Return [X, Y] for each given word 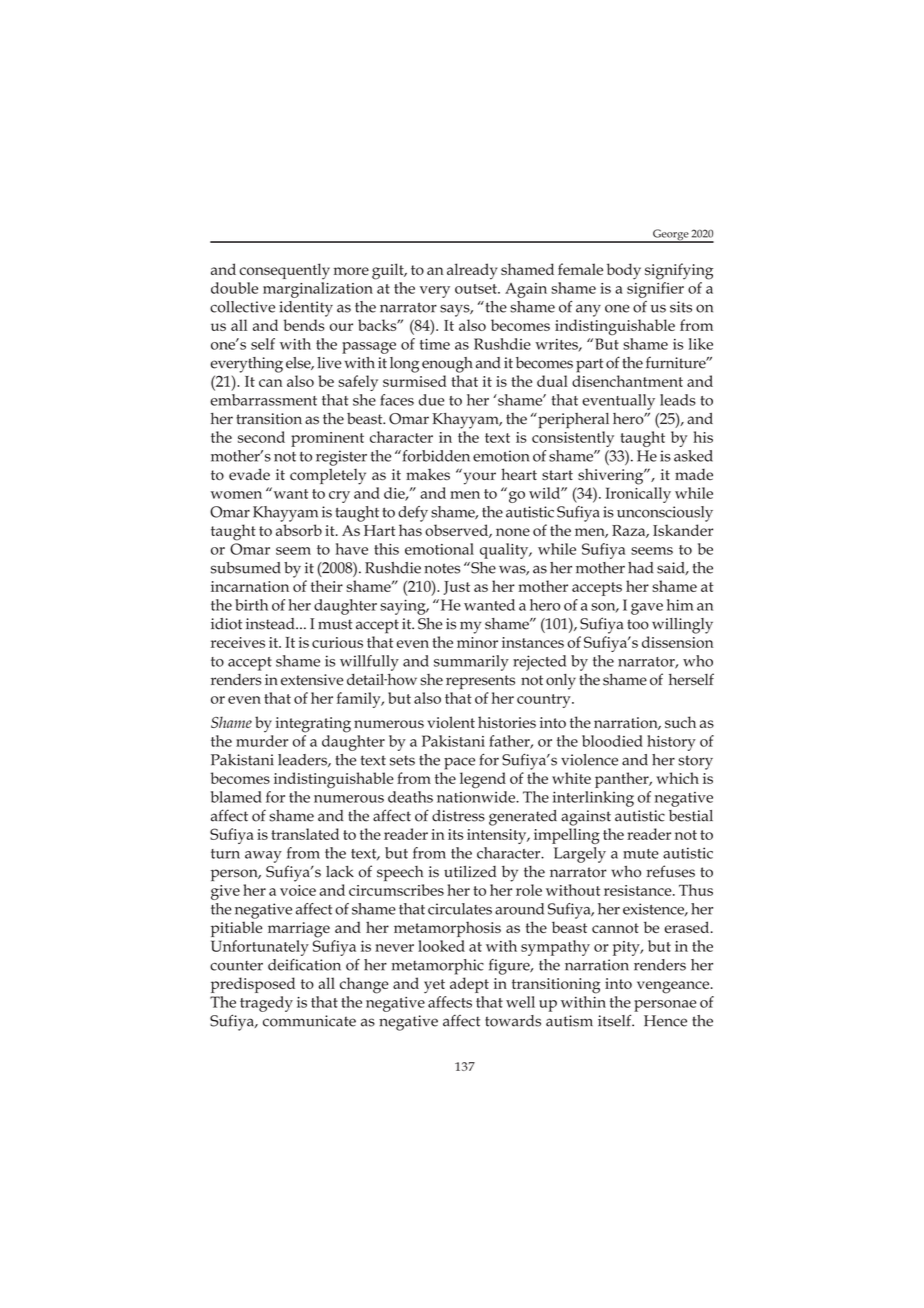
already [472, 271]
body [624, 271]
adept [469, 985]
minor [477, 642]
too [638, 624]
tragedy [266, 1004]
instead [271, 624]
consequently [284, 271]
